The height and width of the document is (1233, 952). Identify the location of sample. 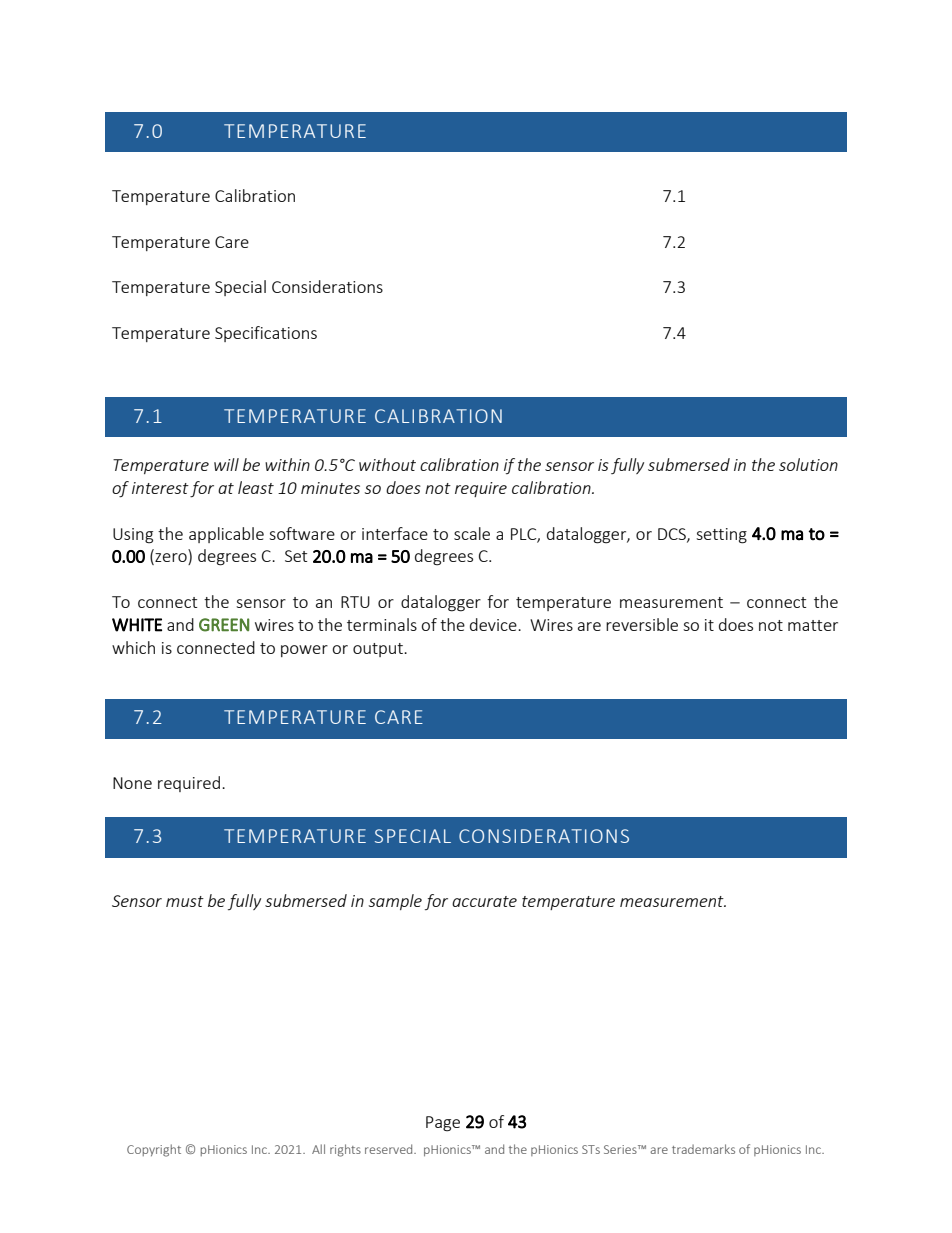
(395, 902).
